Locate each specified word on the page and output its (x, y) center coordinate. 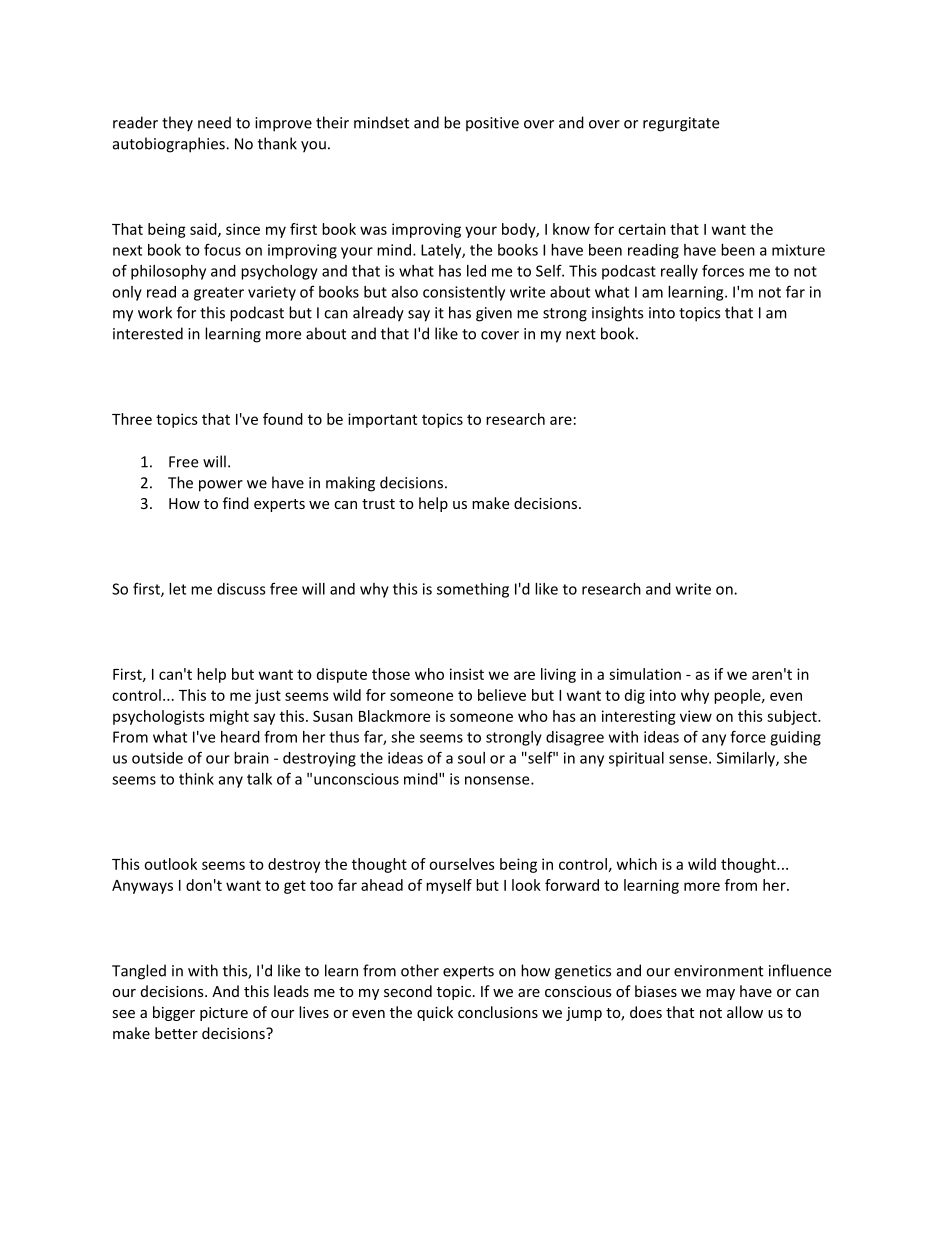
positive (492, 124)
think (196, 779)
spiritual (636, 759)
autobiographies (170, 145)
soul (471, 758)
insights (617, 314)
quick (435, 1013)
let (177, 589)
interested (148, 333)
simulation (645, 674)
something (473, 590)
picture (224, 1014)
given (494, 314)
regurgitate (681, 124)
